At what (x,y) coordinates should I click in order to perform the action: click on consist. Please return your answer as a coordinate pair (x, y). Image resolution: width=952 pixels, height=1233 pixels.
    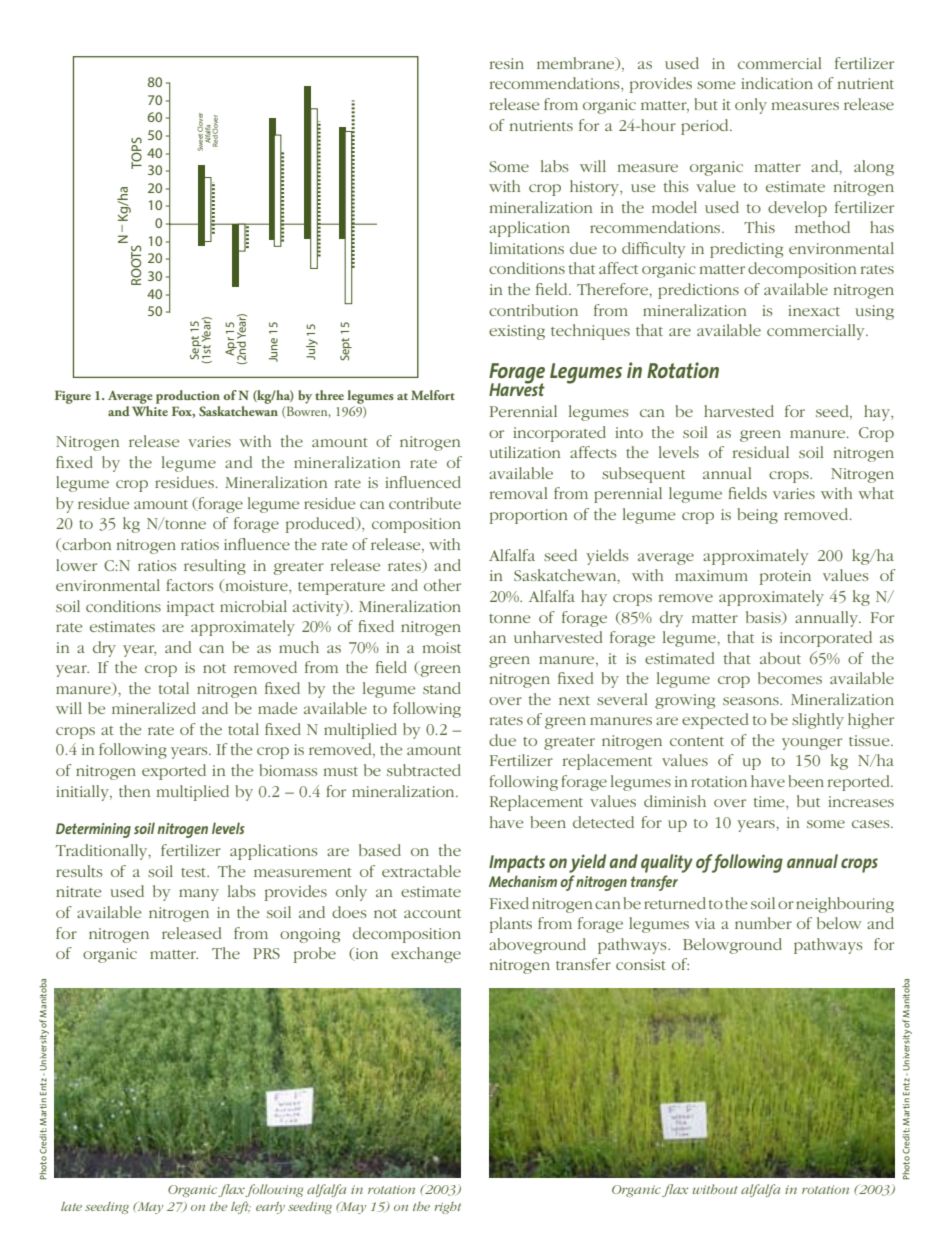
    Looking at the image, I should click on (641, 964).
